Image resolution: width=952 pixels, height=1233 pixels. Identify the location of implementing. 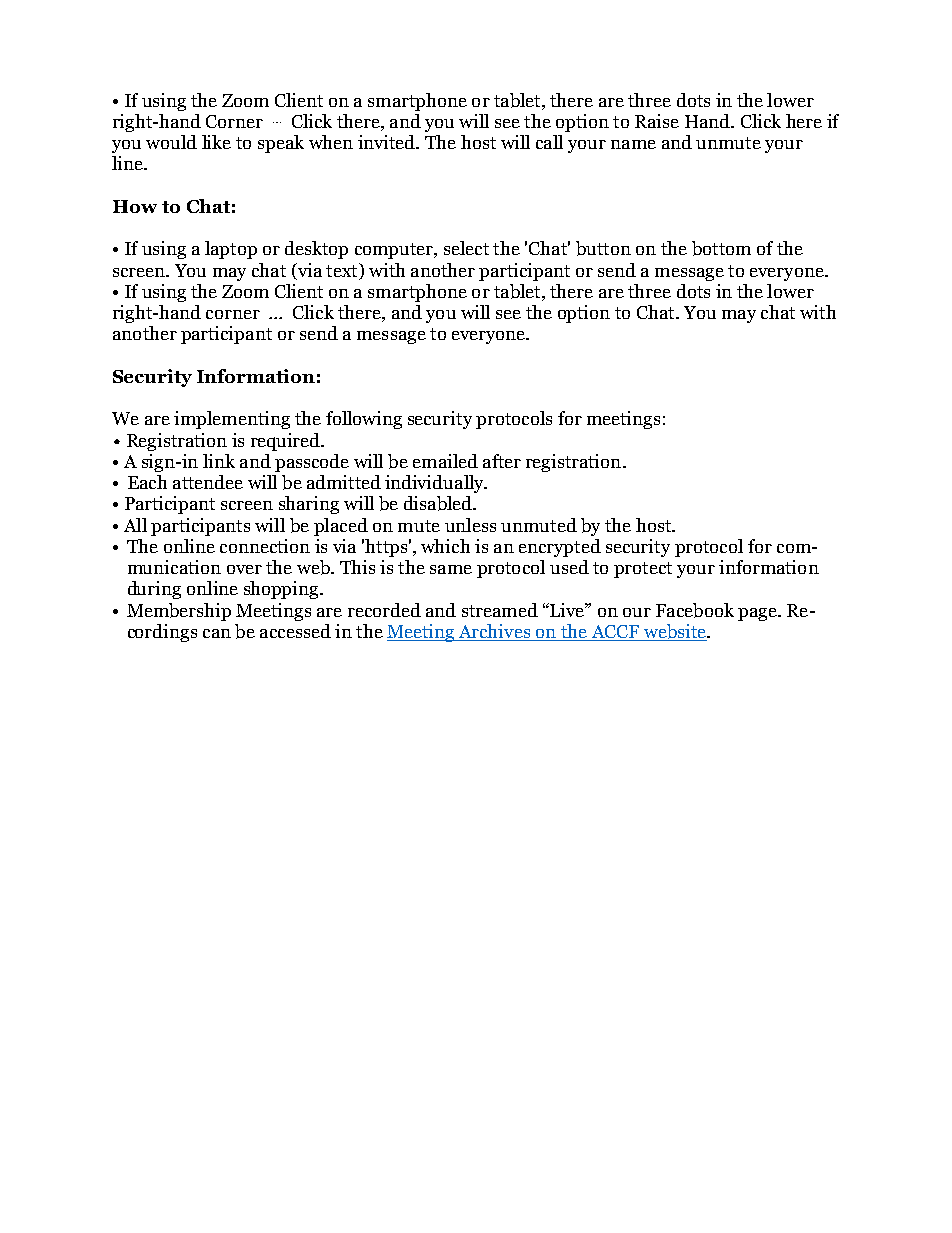
(232, 420).
